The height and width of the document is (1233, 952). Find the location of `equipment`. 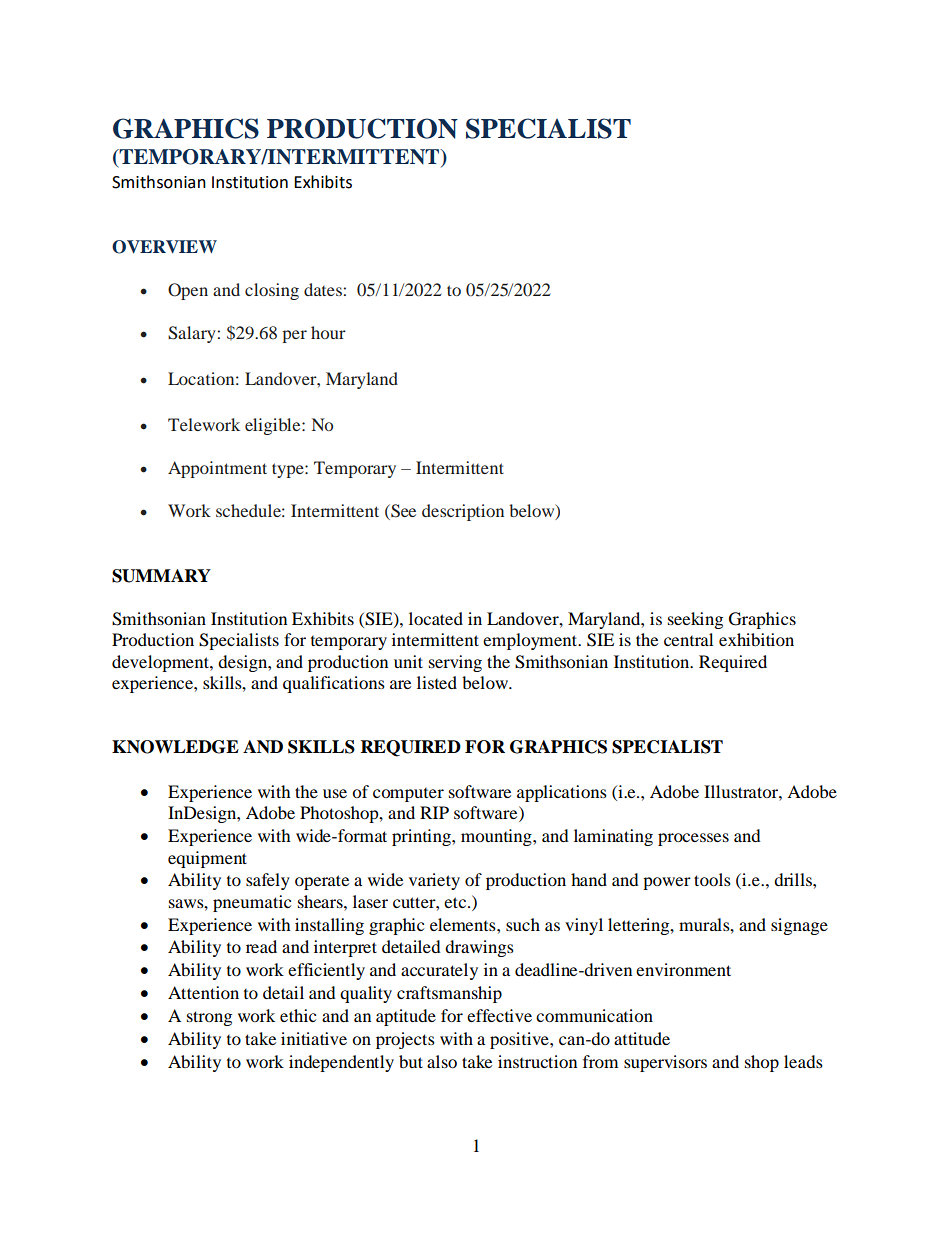

equipment is located at coordinates (207, 859).
